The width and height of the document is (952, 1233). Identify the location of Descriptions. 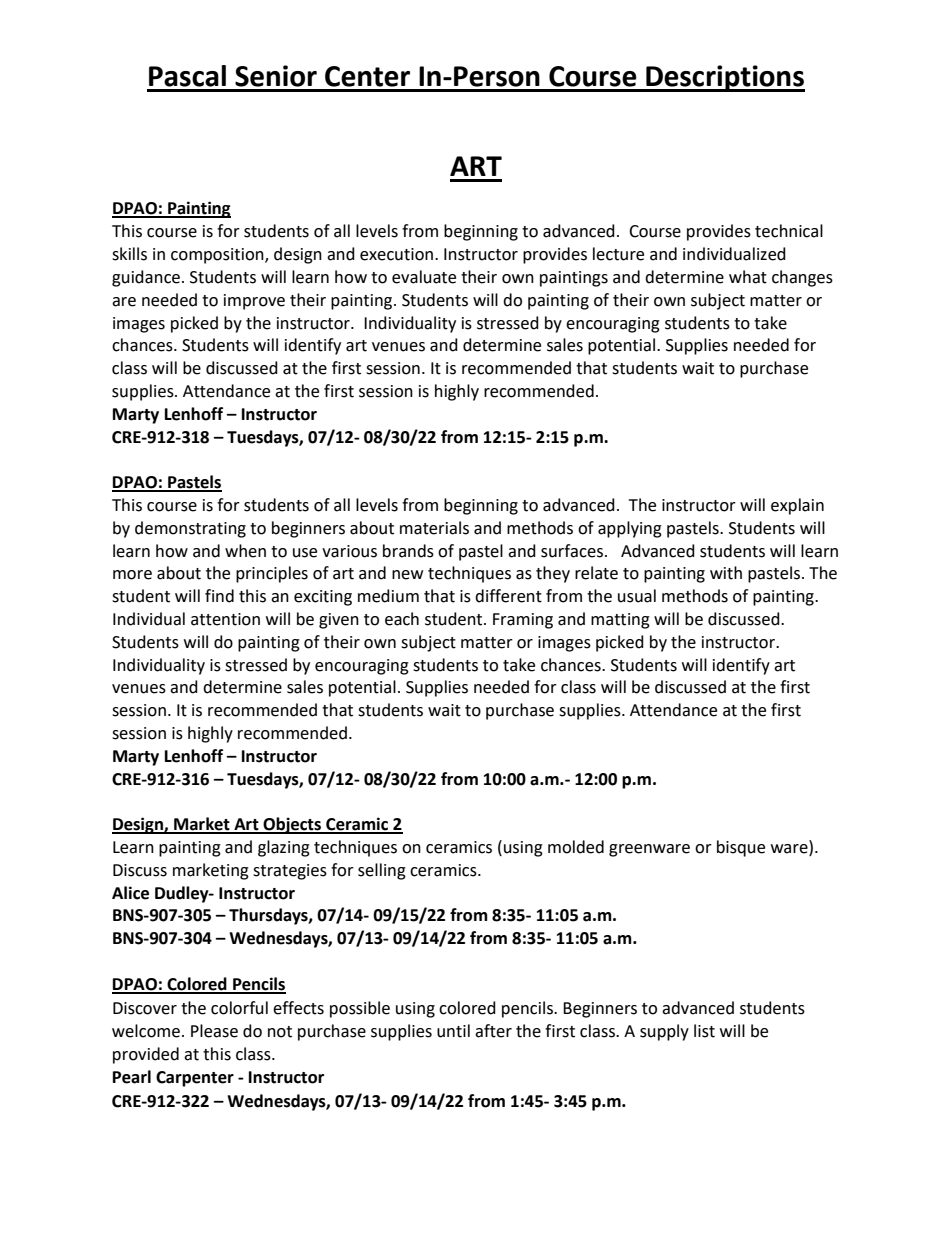
(724, 78).
